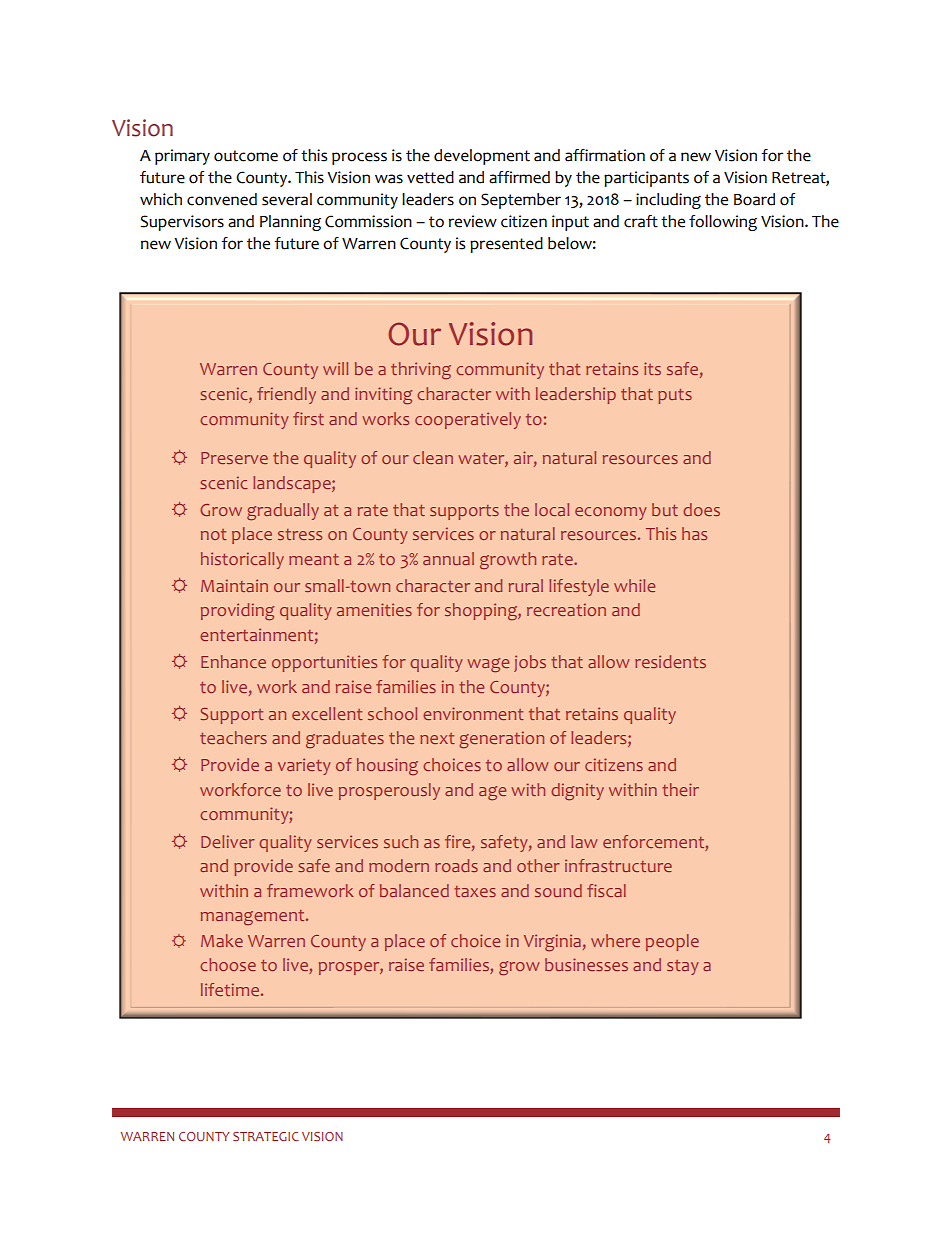 Image resolution: width=952 pixels, height=1233 pixels. I want to click on Make, so click(222, 940).
